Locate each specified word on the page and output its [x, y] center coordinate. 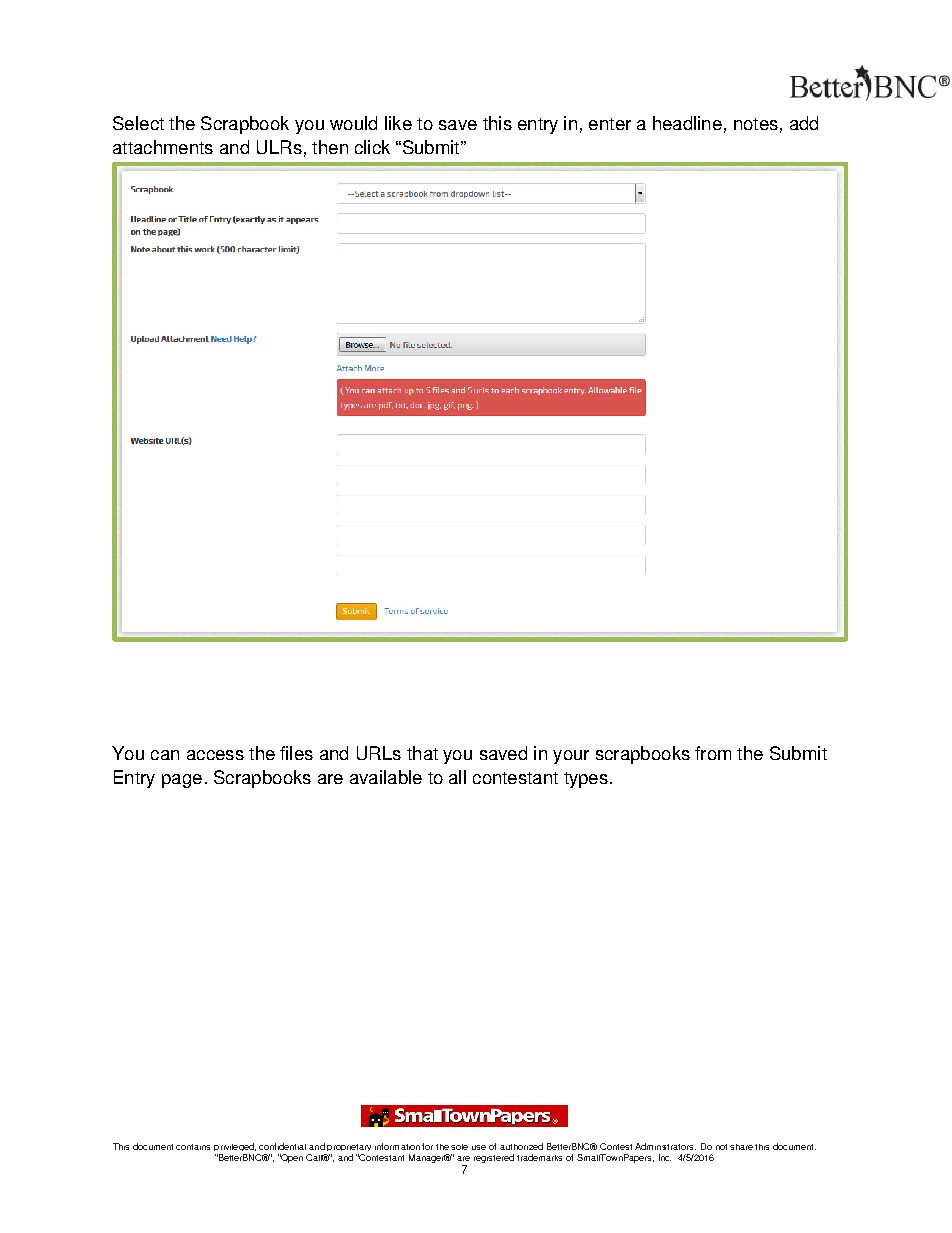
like [398, 123]
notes [756, 124]
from [713, 753]
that [422, 753]
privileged [235, 1147]
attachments [163, 147]
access [215, 755]
